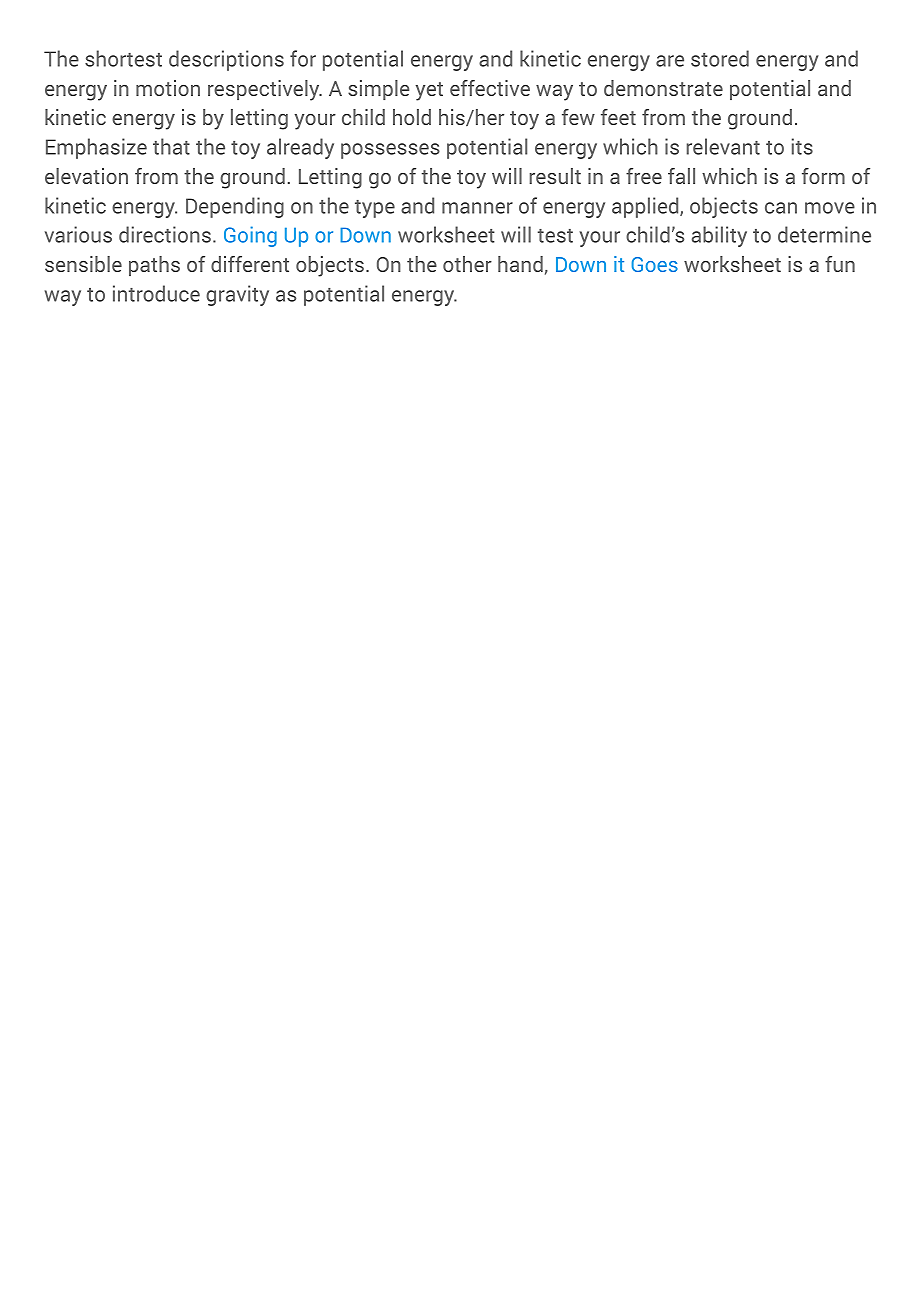  I want to click on stored, so click(720, 58).
